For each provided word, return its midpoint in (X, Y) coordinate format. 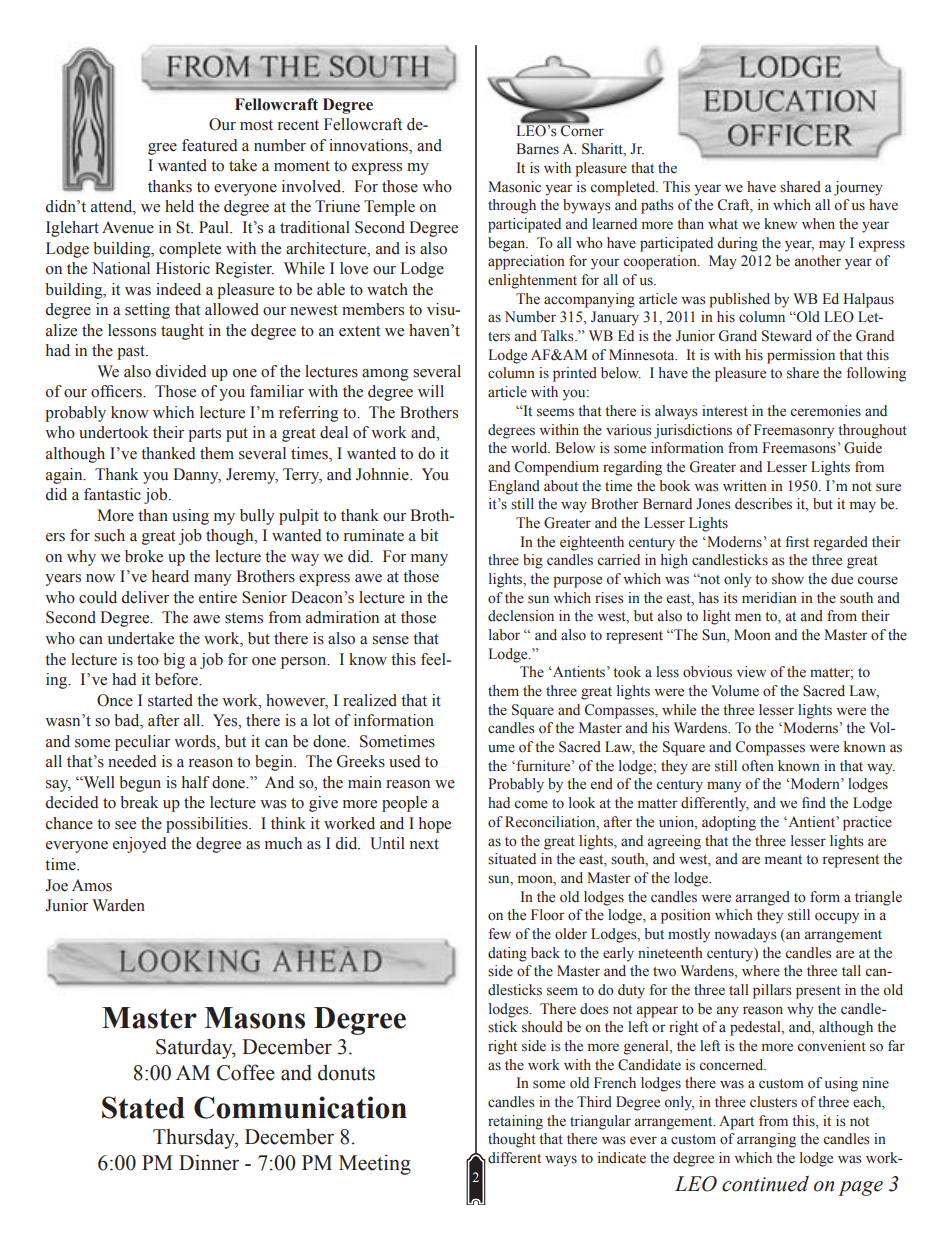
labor (504, 635)
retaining (515, 1122)
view (751, 671)
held (179, 206)
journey (858, 188)
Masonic (514, 187)
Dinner (209, 1162)
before (178, 679)
